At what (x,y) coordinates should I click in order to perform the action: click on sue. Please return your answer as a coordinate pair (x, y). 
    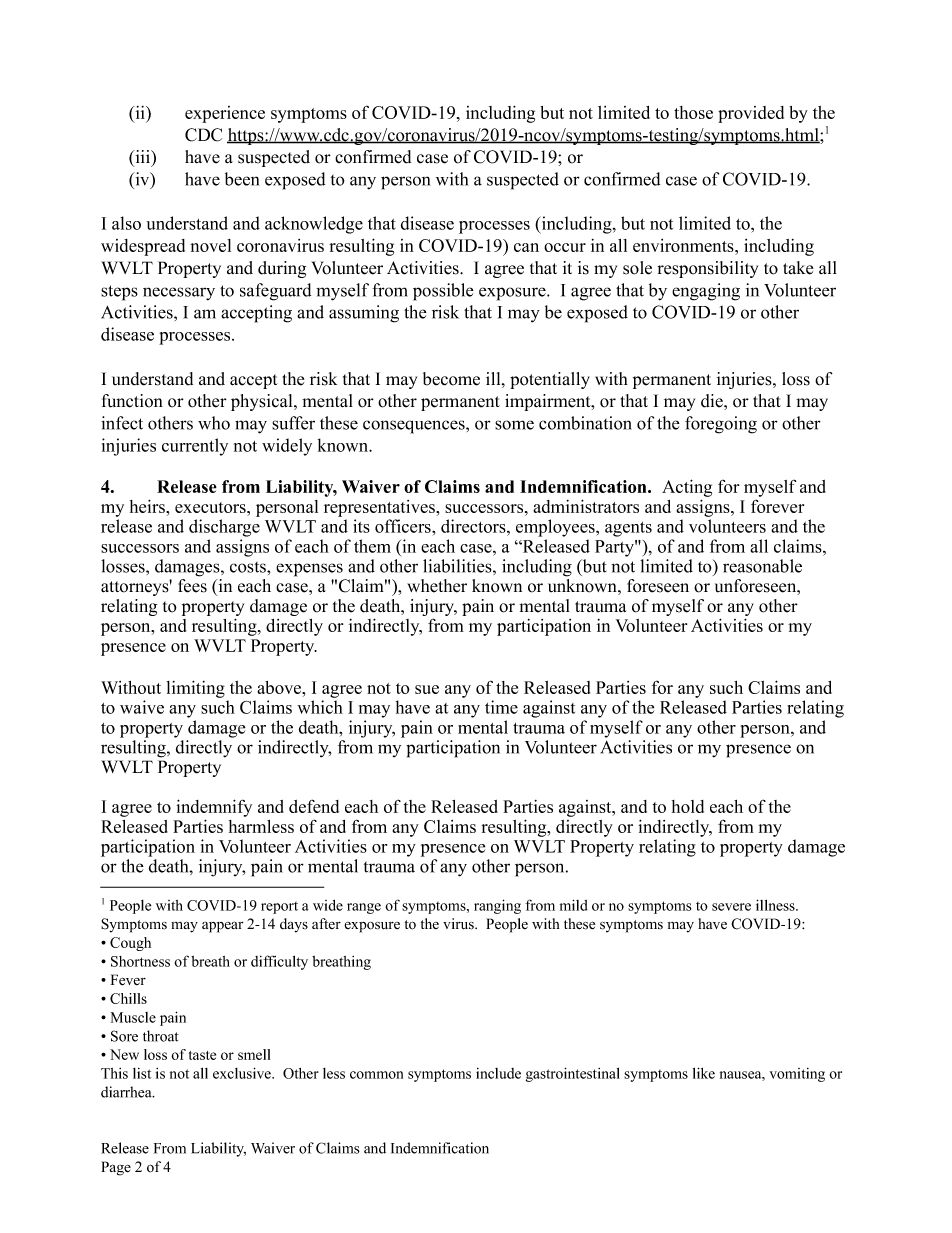
    Looking at the image, I should click on (427, 689).
